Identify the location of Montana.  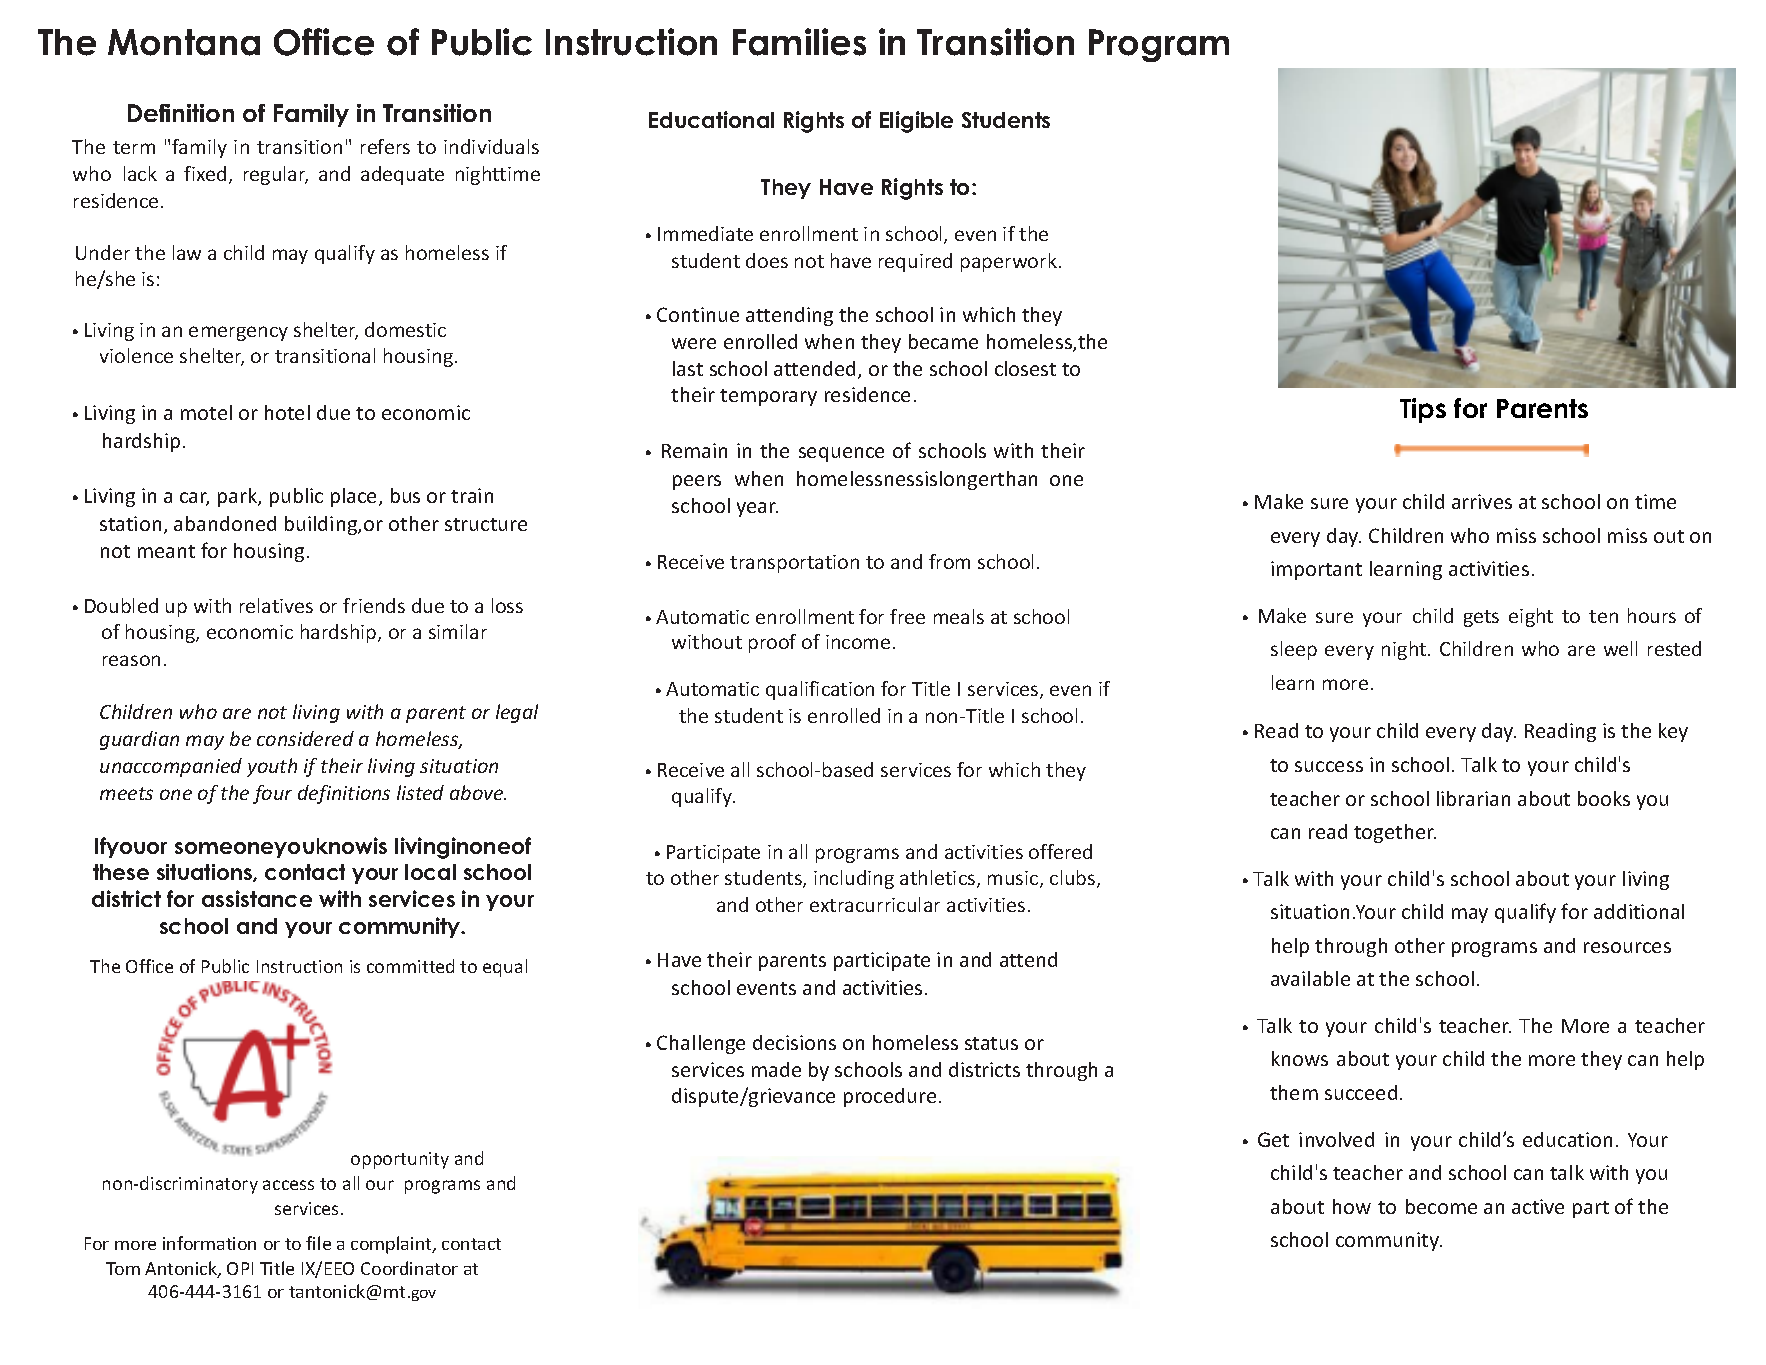
(184, 42).
